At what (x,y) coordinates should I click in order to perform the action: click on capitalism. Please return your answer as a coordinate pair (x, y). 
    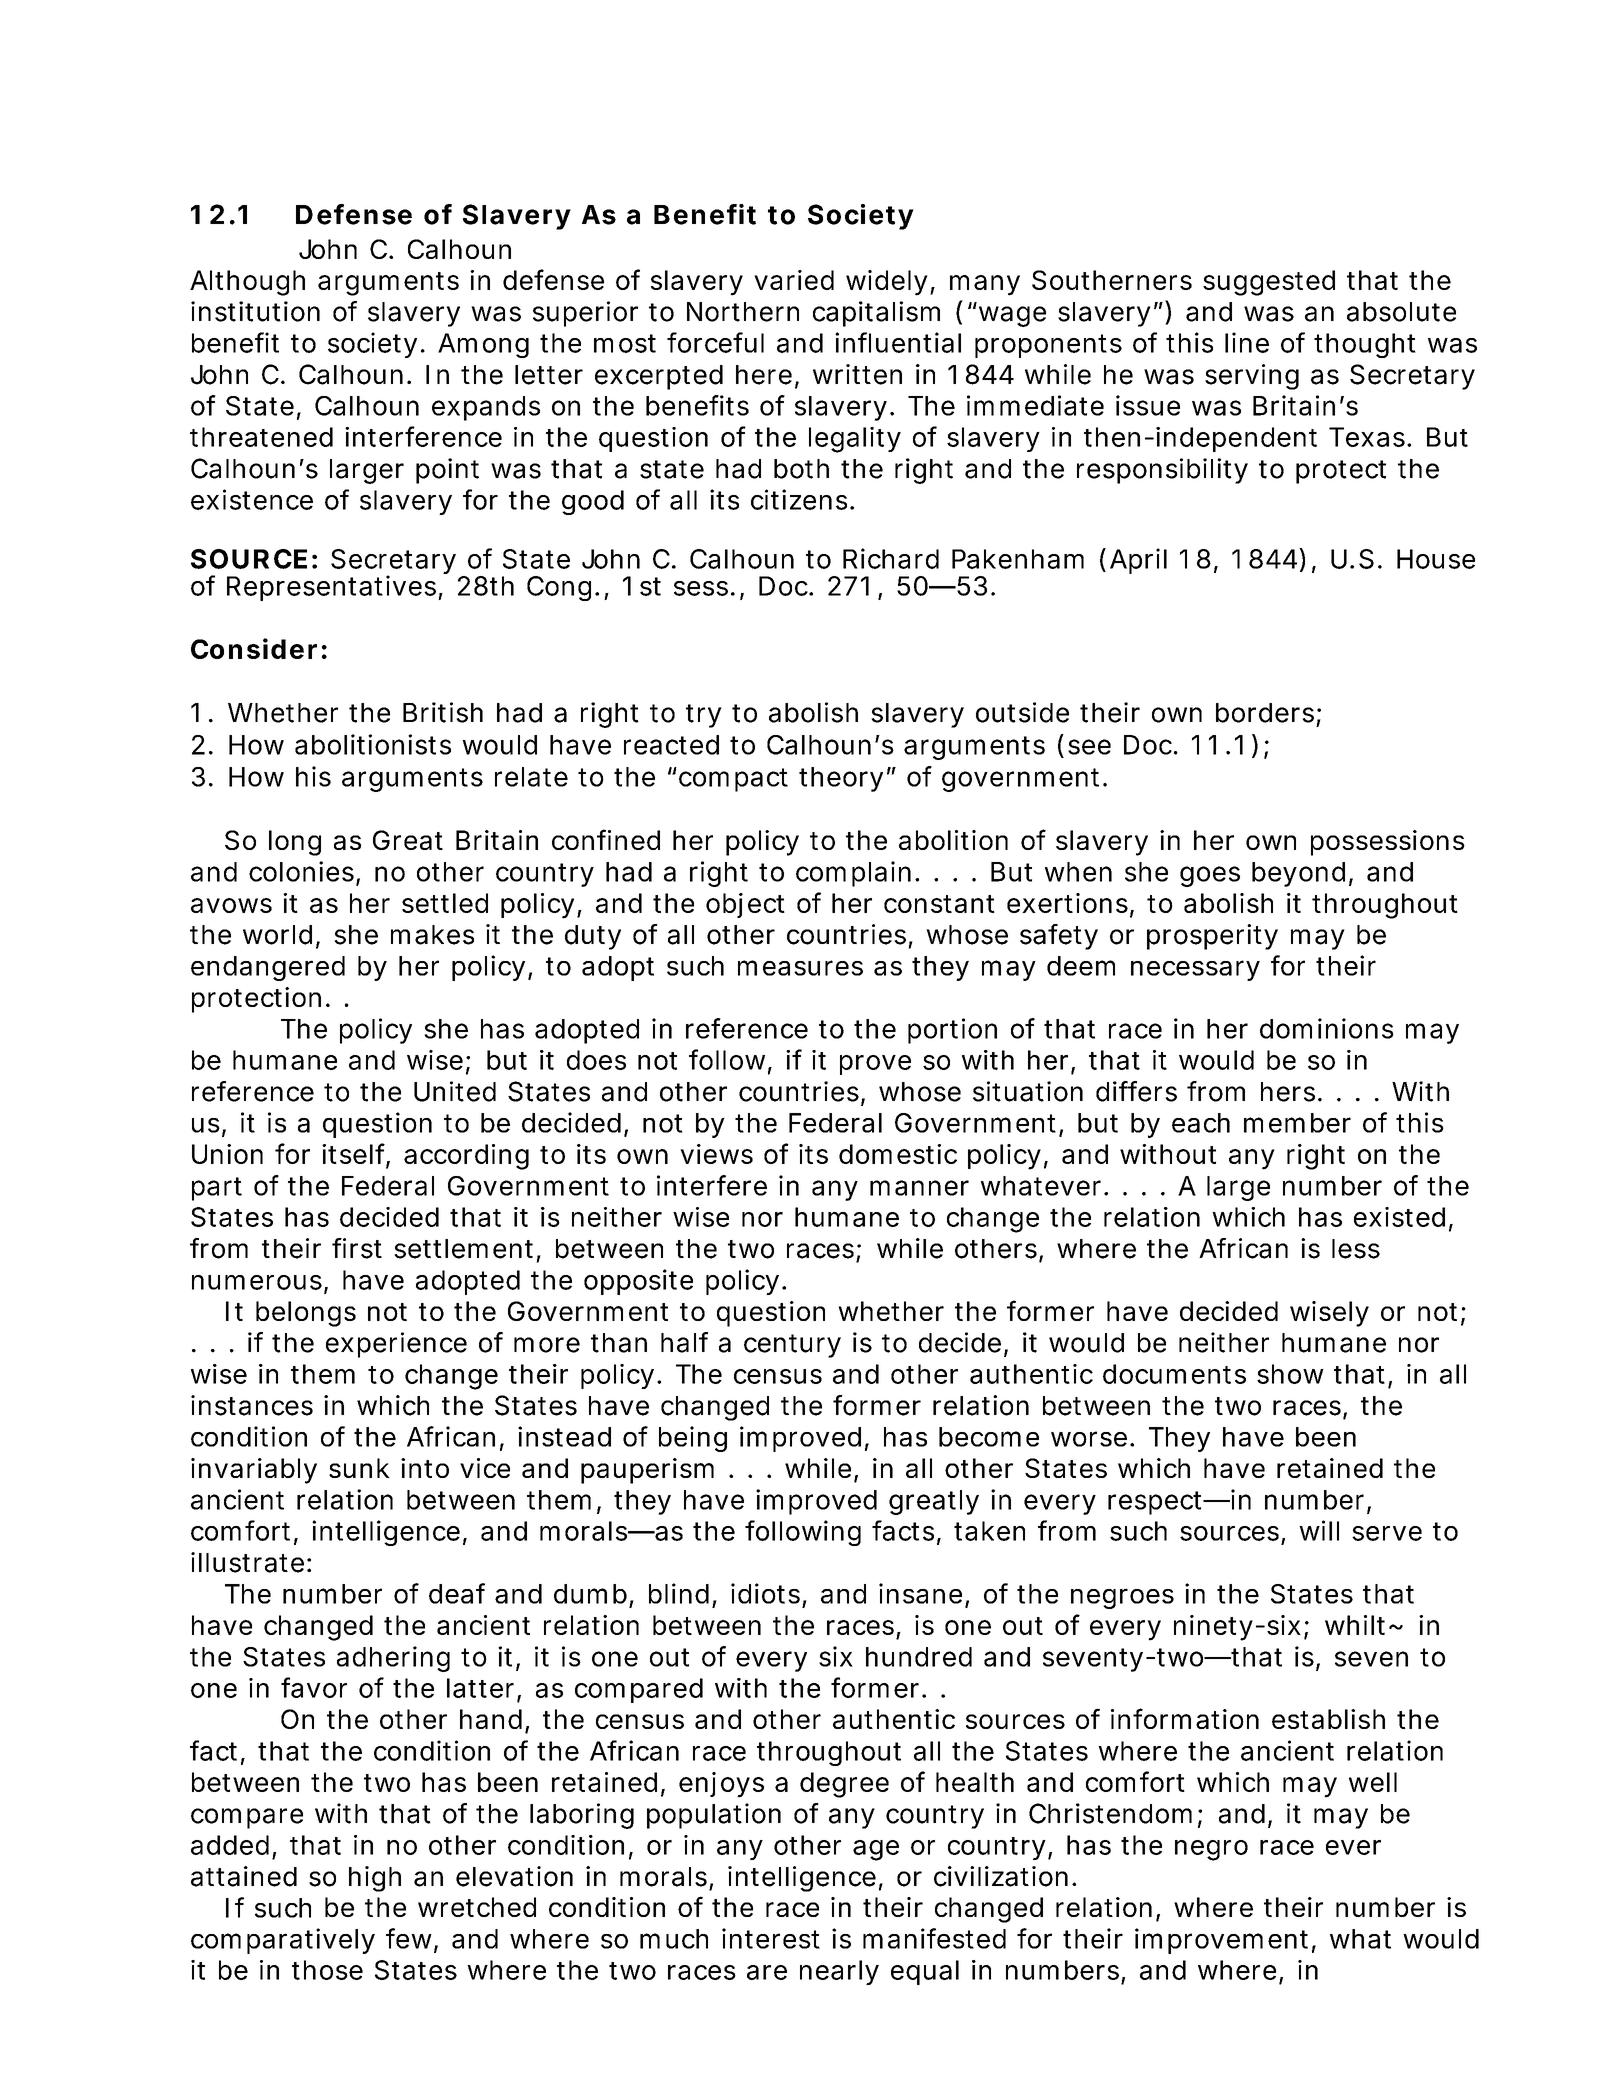
    Looking at the image, I should click on (876, 314).
